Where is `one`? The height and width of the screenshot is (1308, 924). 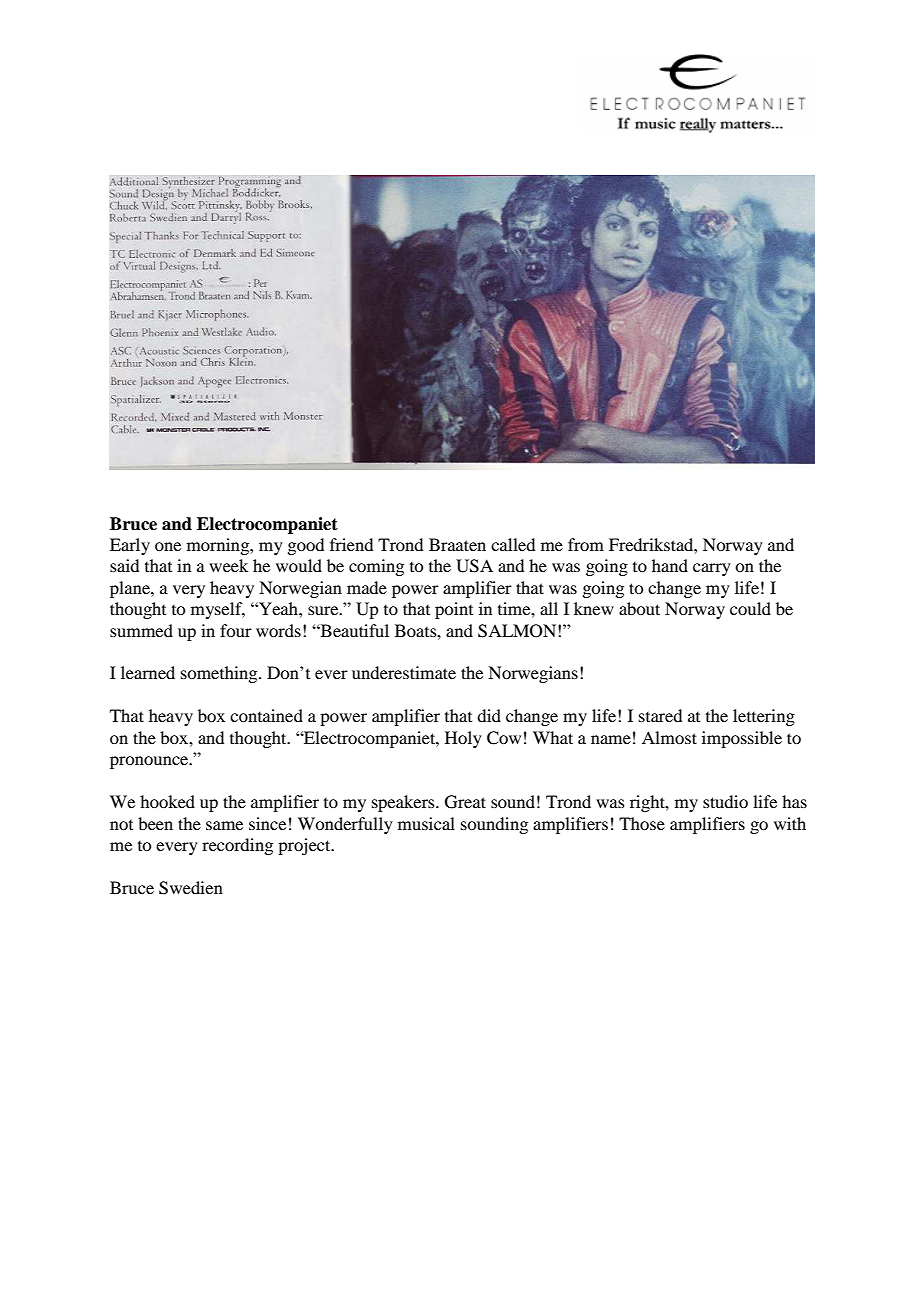
one is located at coordinates (168, 546).
